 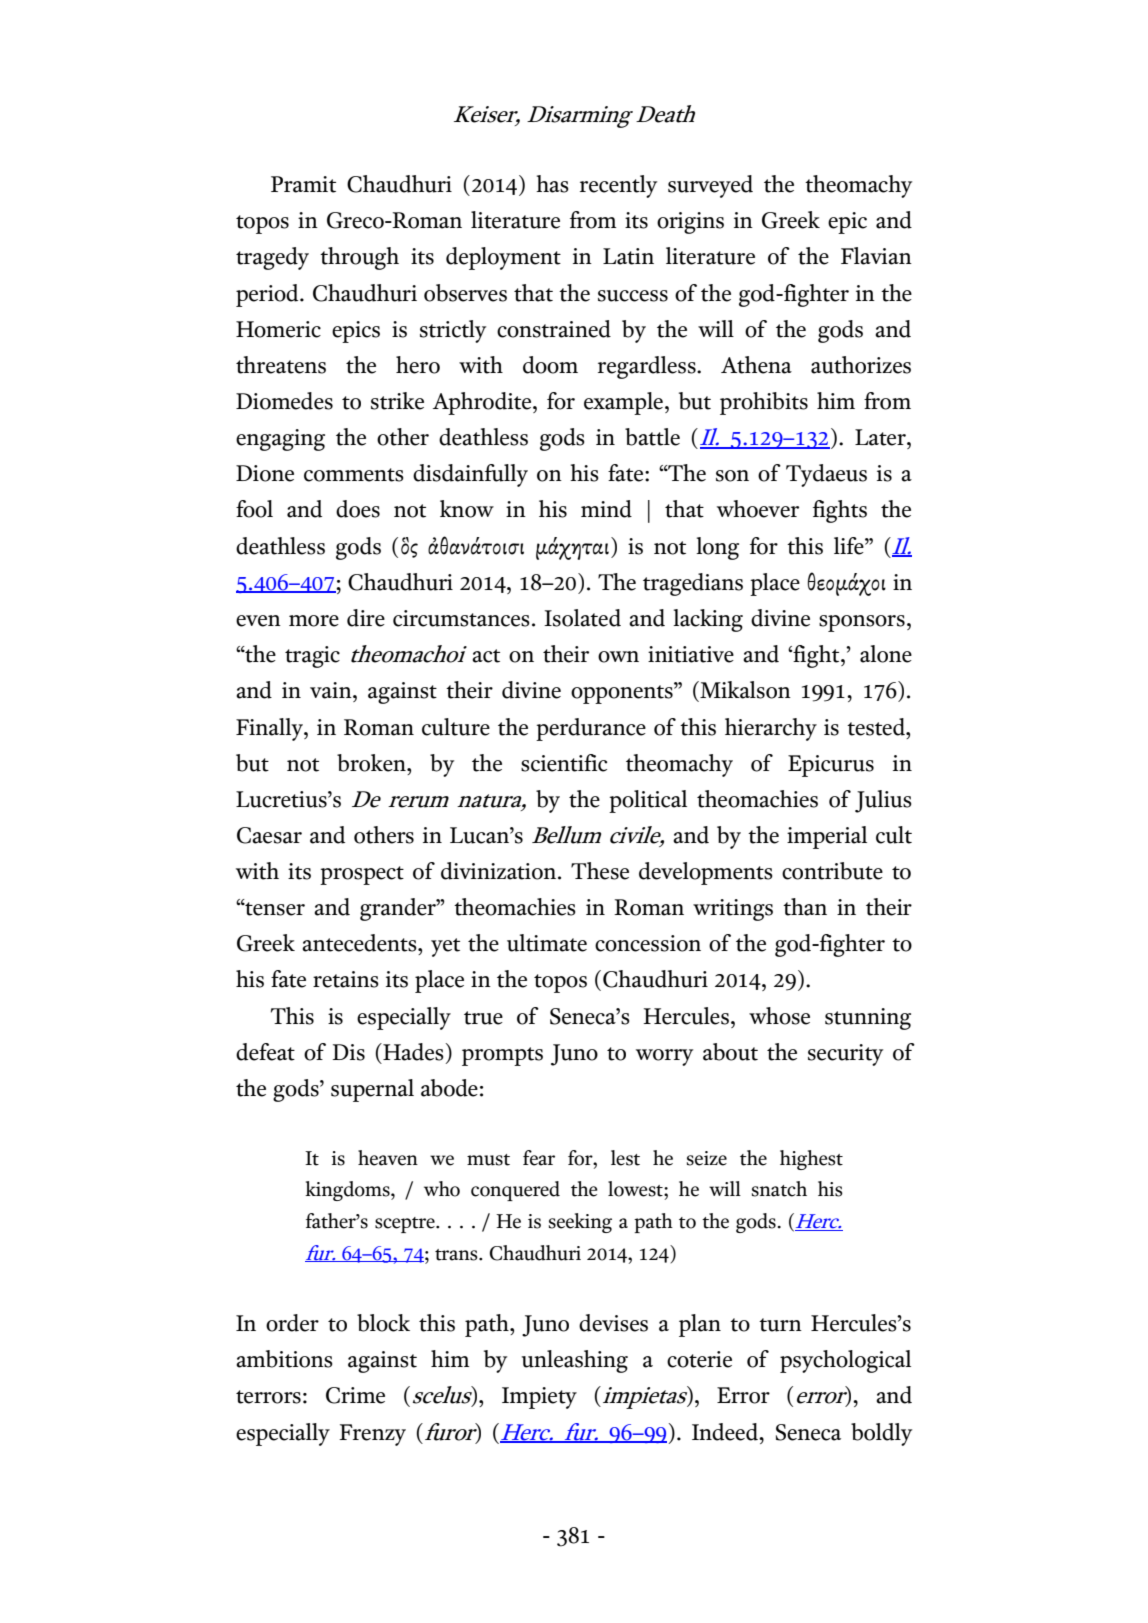 I want to click on unleashing, so click(x=575, y=1361).
